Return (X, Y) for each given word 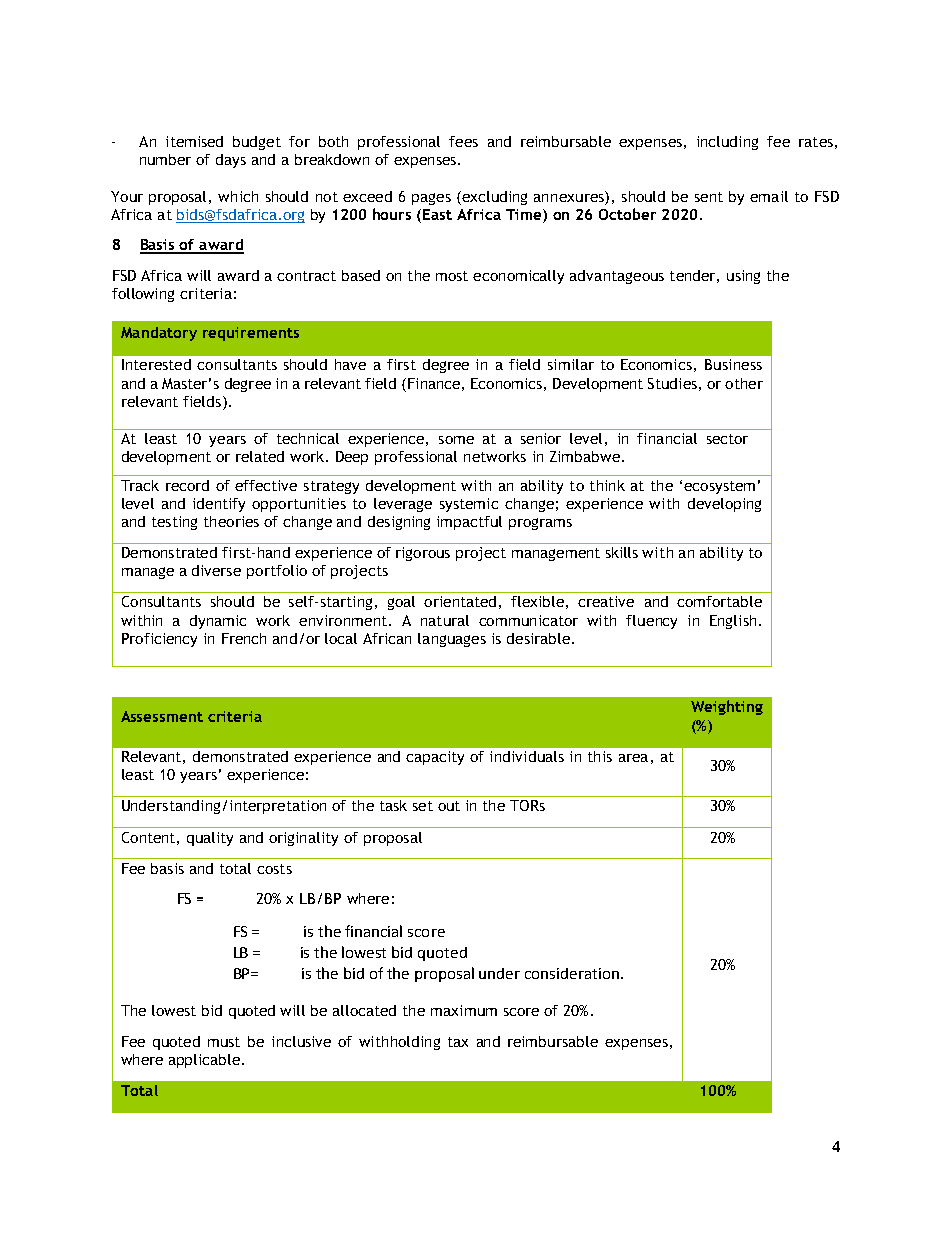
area (633, 758)
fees (463, 141)
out (449, 806)
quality (210, 839)
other (744, 383)
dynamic (218, 622)
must (224, 1042)
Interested (156, 364)
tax (458, 1042)
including (727, 143)
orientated (460, 601)
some (456, 440)
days (231, 161)
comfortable (719, 601)
